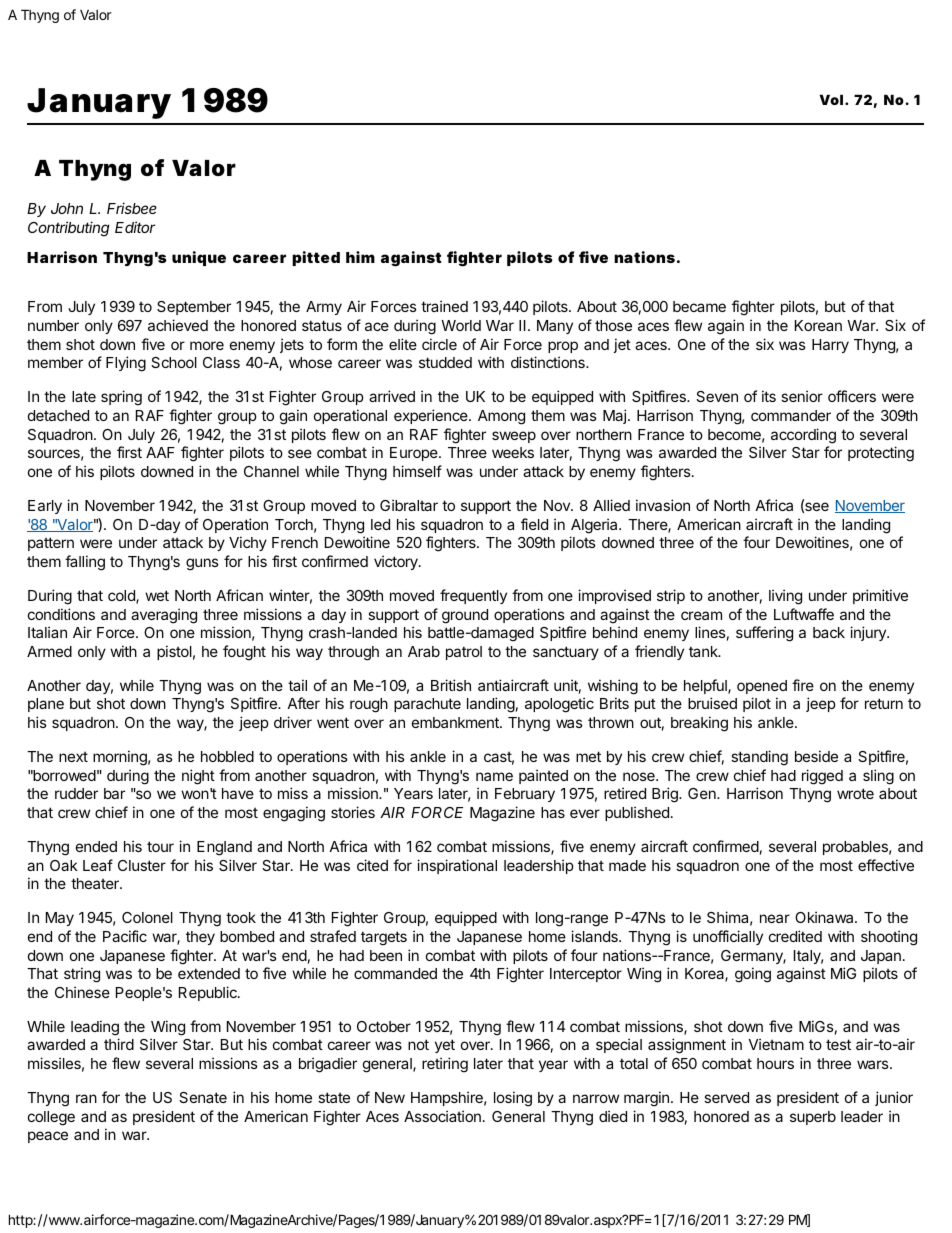 This image has height=1233, width=952. I want to click on averaging, so click(164, 616).
